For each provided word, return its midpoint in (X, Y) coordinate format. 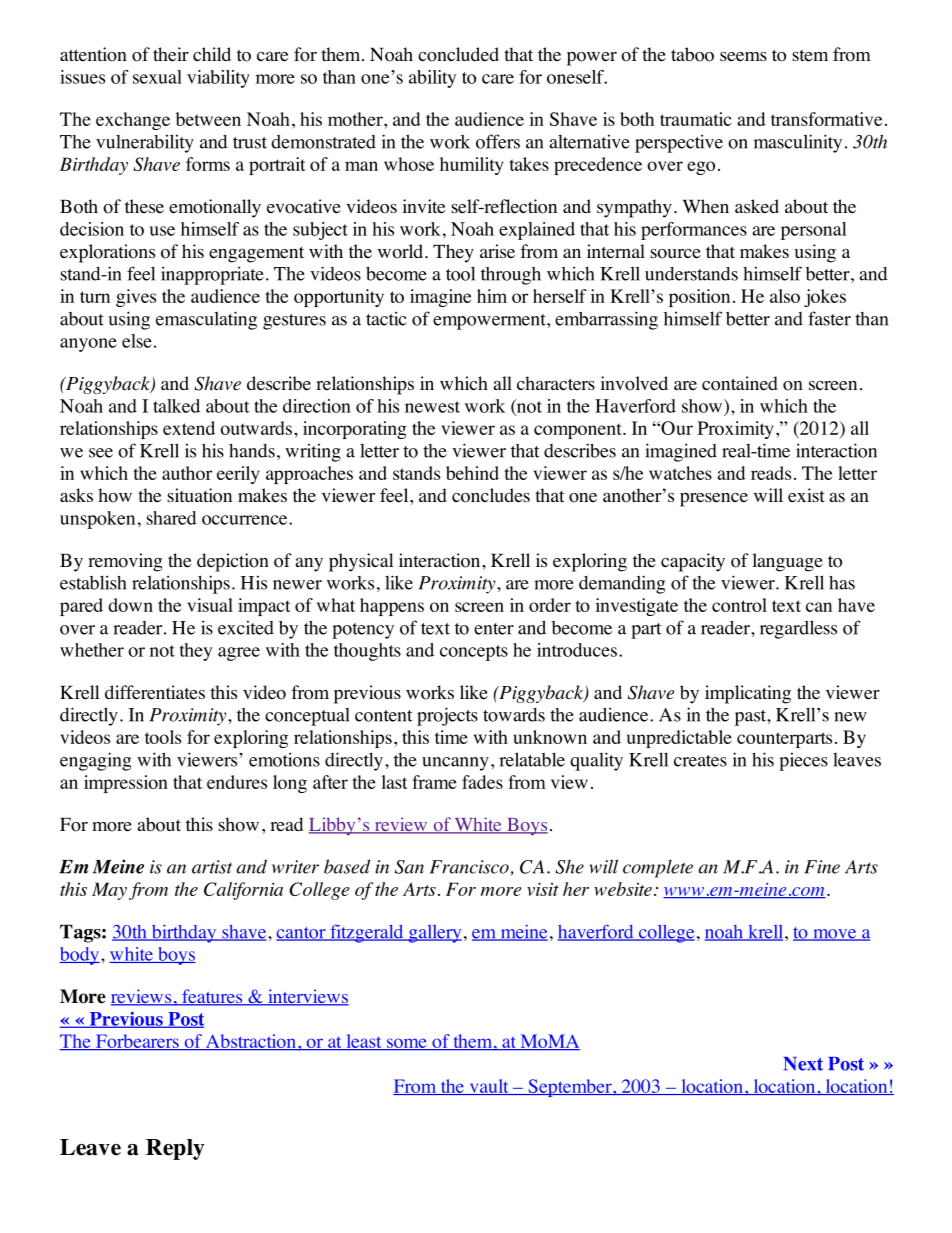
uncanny (455, 764)
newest (432, 407)
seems (743, 57)
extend (189, 428)
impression (126, 784)
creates (700, 761)
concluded (458, 54)
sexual (157, 77)
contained (740, 383)
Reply (175, 1149)
